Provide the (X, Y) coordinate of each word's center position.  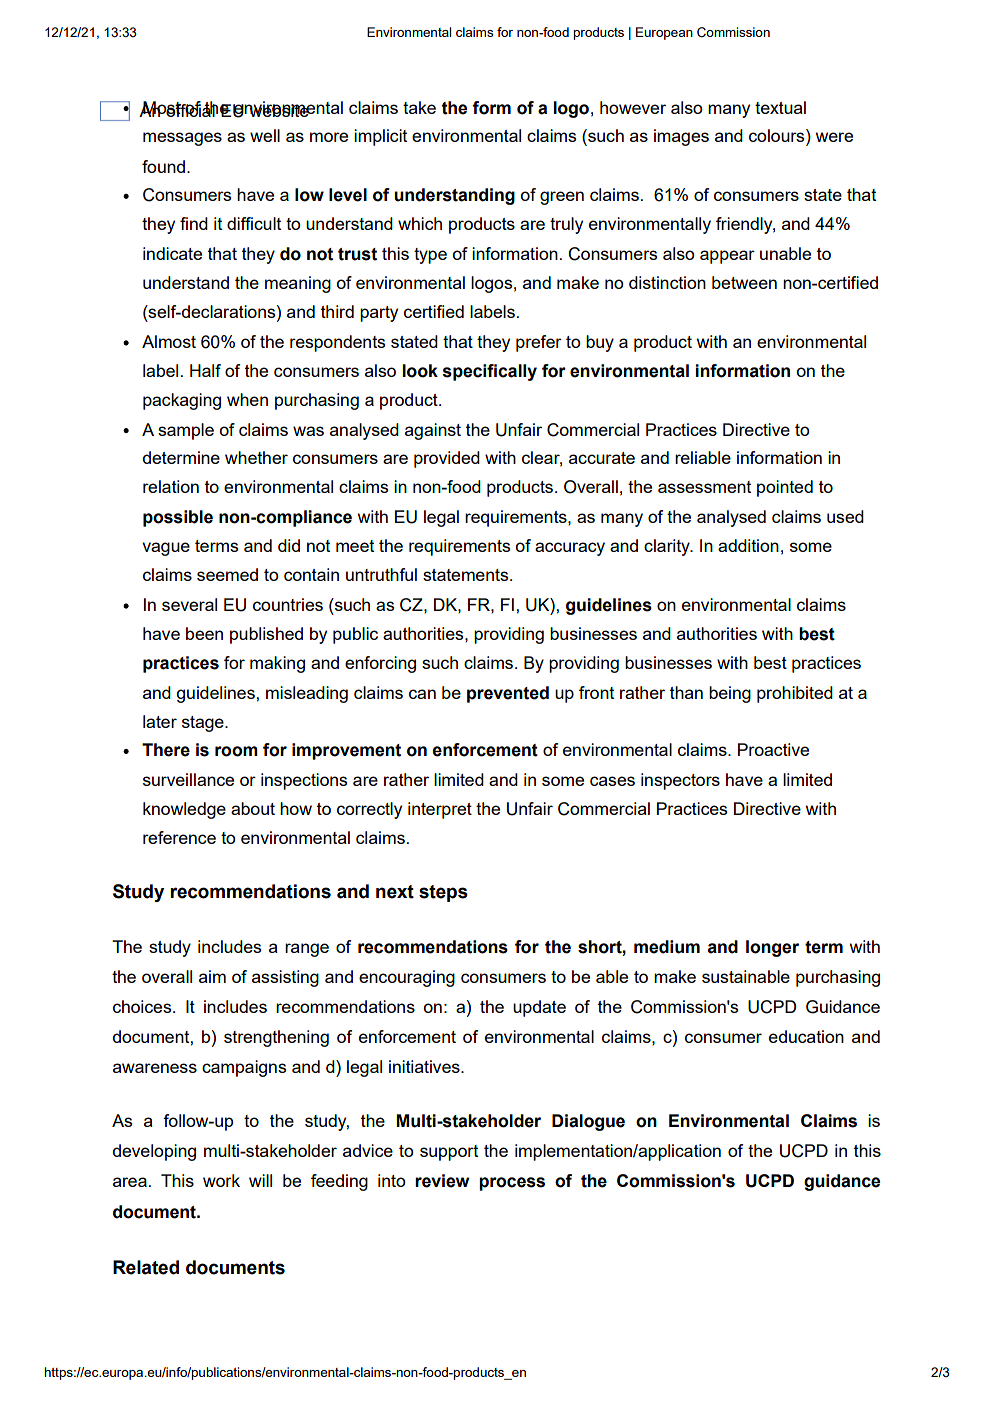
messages (182, 139)
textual (780, 107)
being (730, 694)
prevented (508, 694)
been (204, 633)
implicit (380, 137)
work (221, 1180)
